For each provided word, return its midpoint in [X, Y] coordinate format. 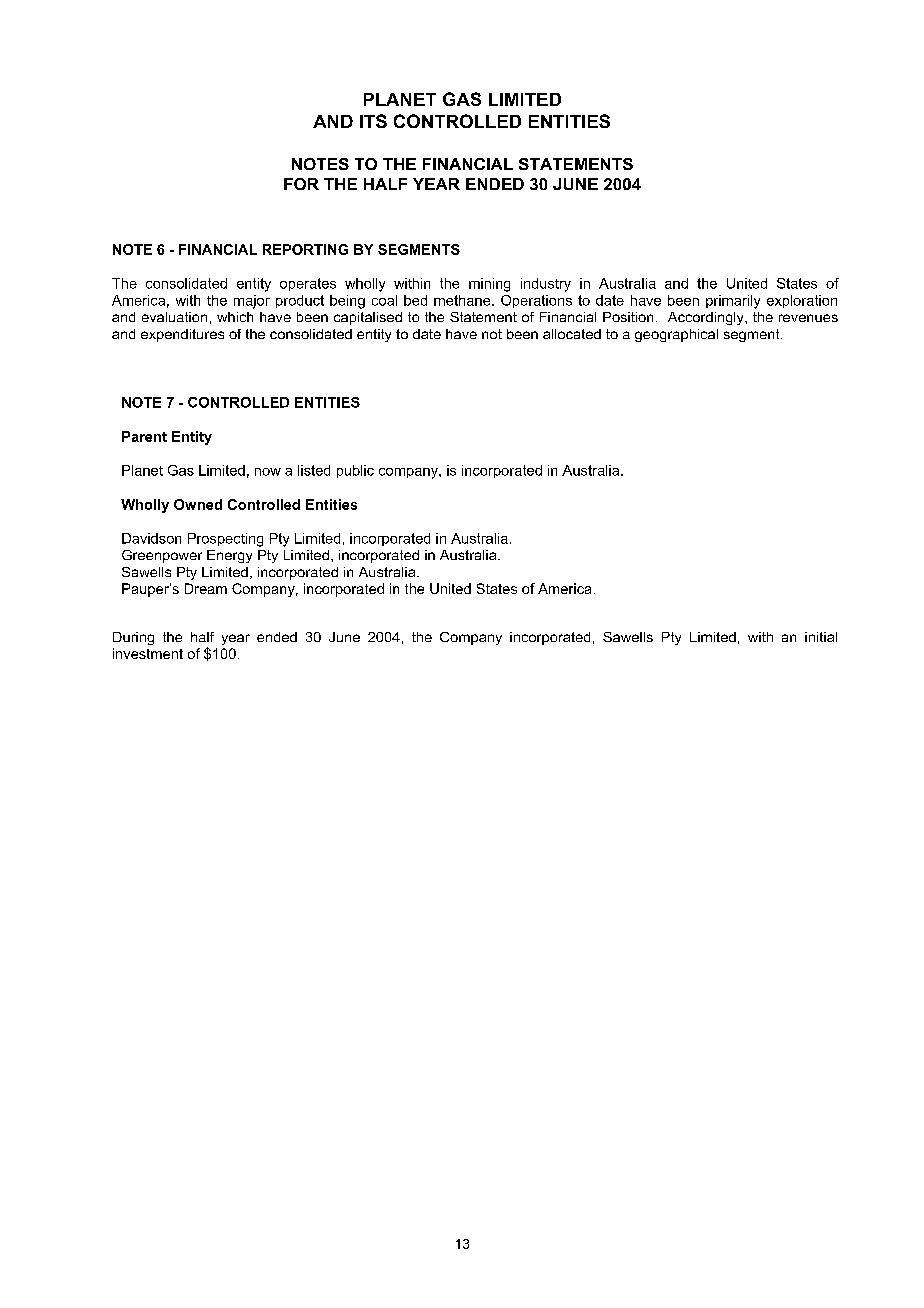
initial [821, 637]
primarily [733, 302]
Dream [206, 588]
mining [489, 285]
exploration [802, 301]
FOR [301, 184]
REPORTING [305, 249]
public [355, 471]
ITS [373, 121]
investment [148, 653]
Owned [198, 504]
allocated [572, 334]
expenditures [182, 335]
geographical [676, 335]
